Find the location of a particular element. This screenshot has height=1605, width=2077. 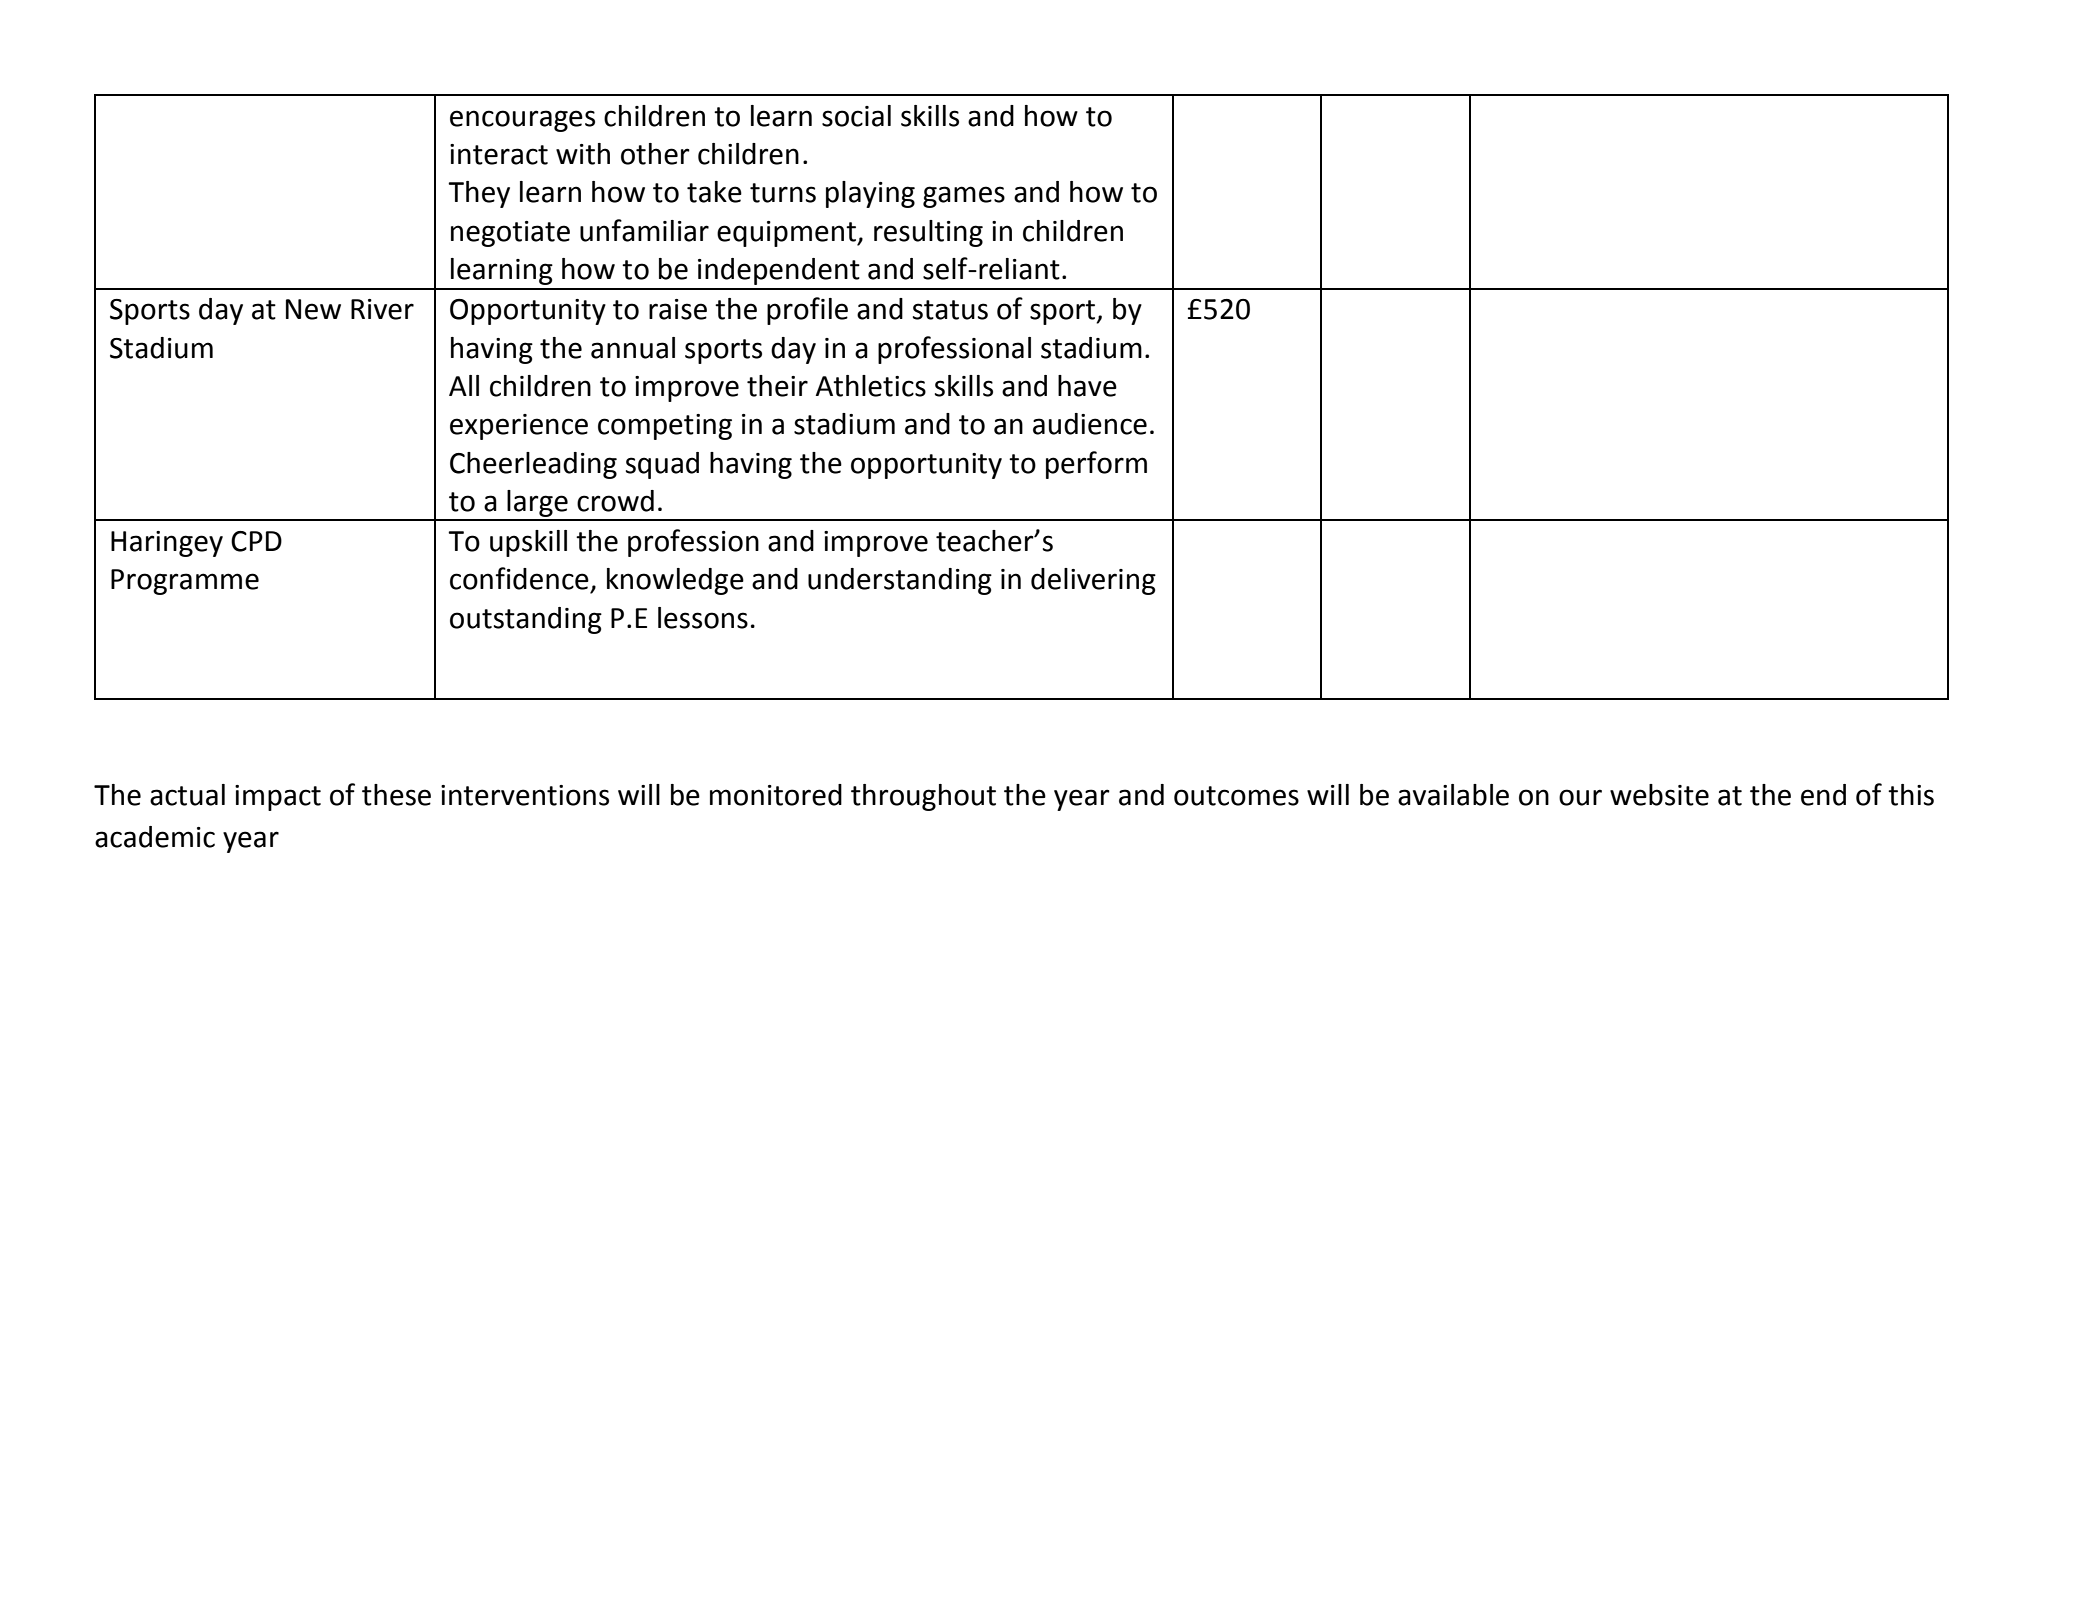

perform is located at coordinates (1096, 465).
